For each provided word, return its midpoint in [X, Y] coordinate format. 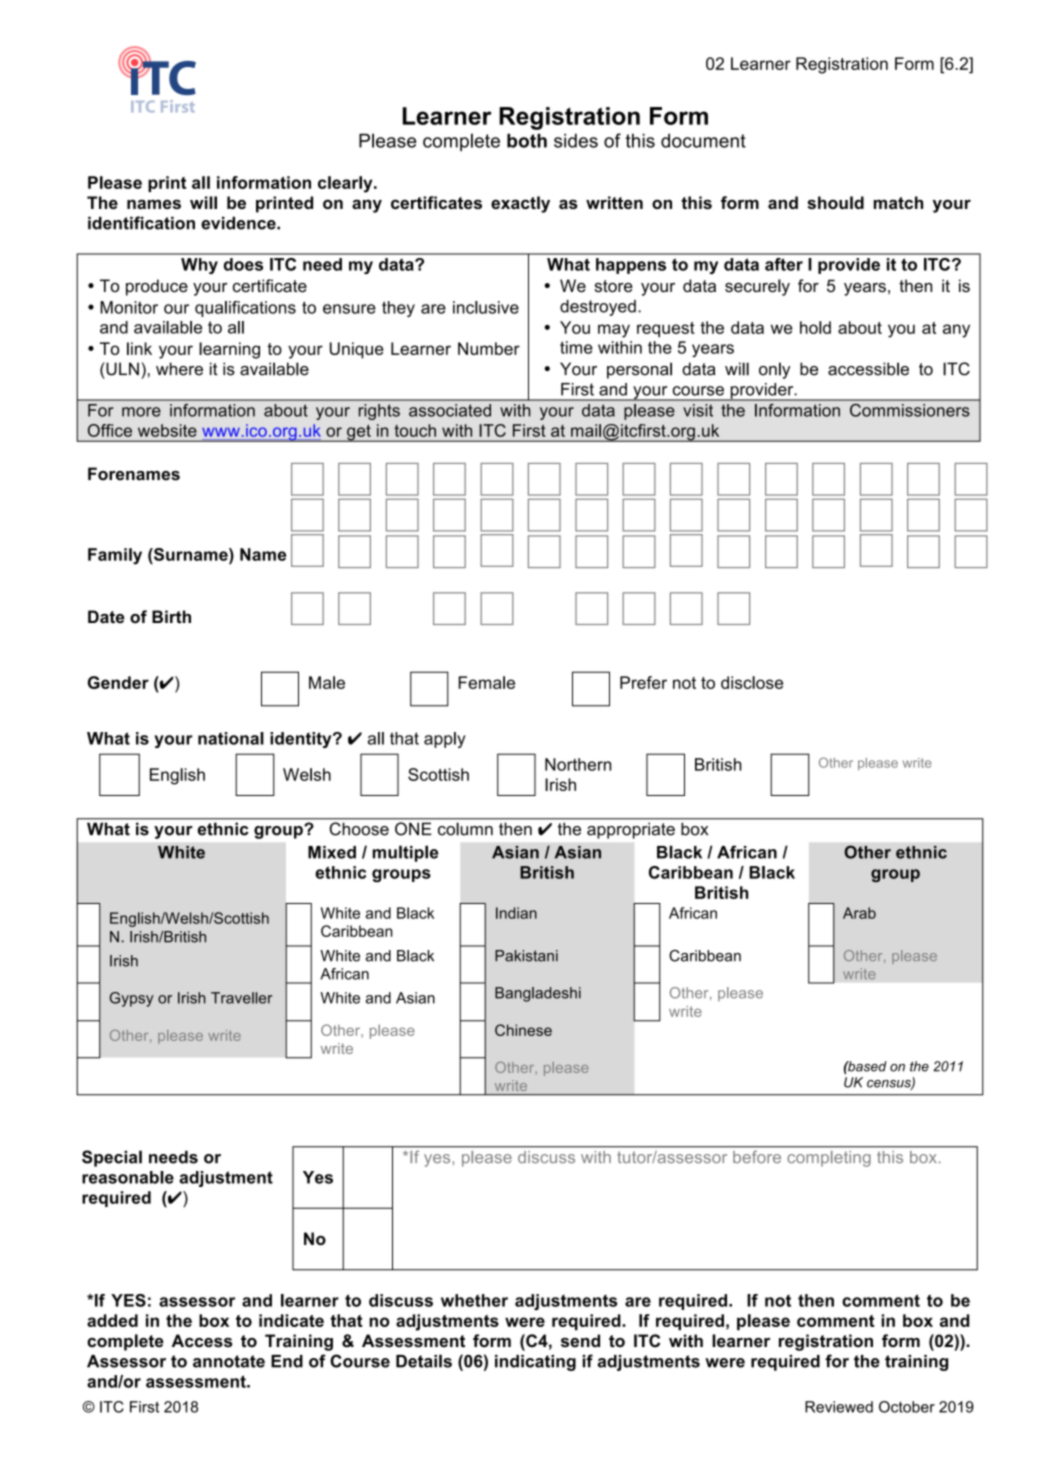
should [835, 202]
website [167, 430]
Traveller [241, 998]
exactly [520, 204]
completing [829, 1159]
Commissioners [909, 410]
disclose [752, 682]
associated [450, 410]
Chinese [523, 1030]
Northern [578, 764]
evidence [239, 223]
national [231, 738]
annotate [229, 1361]
